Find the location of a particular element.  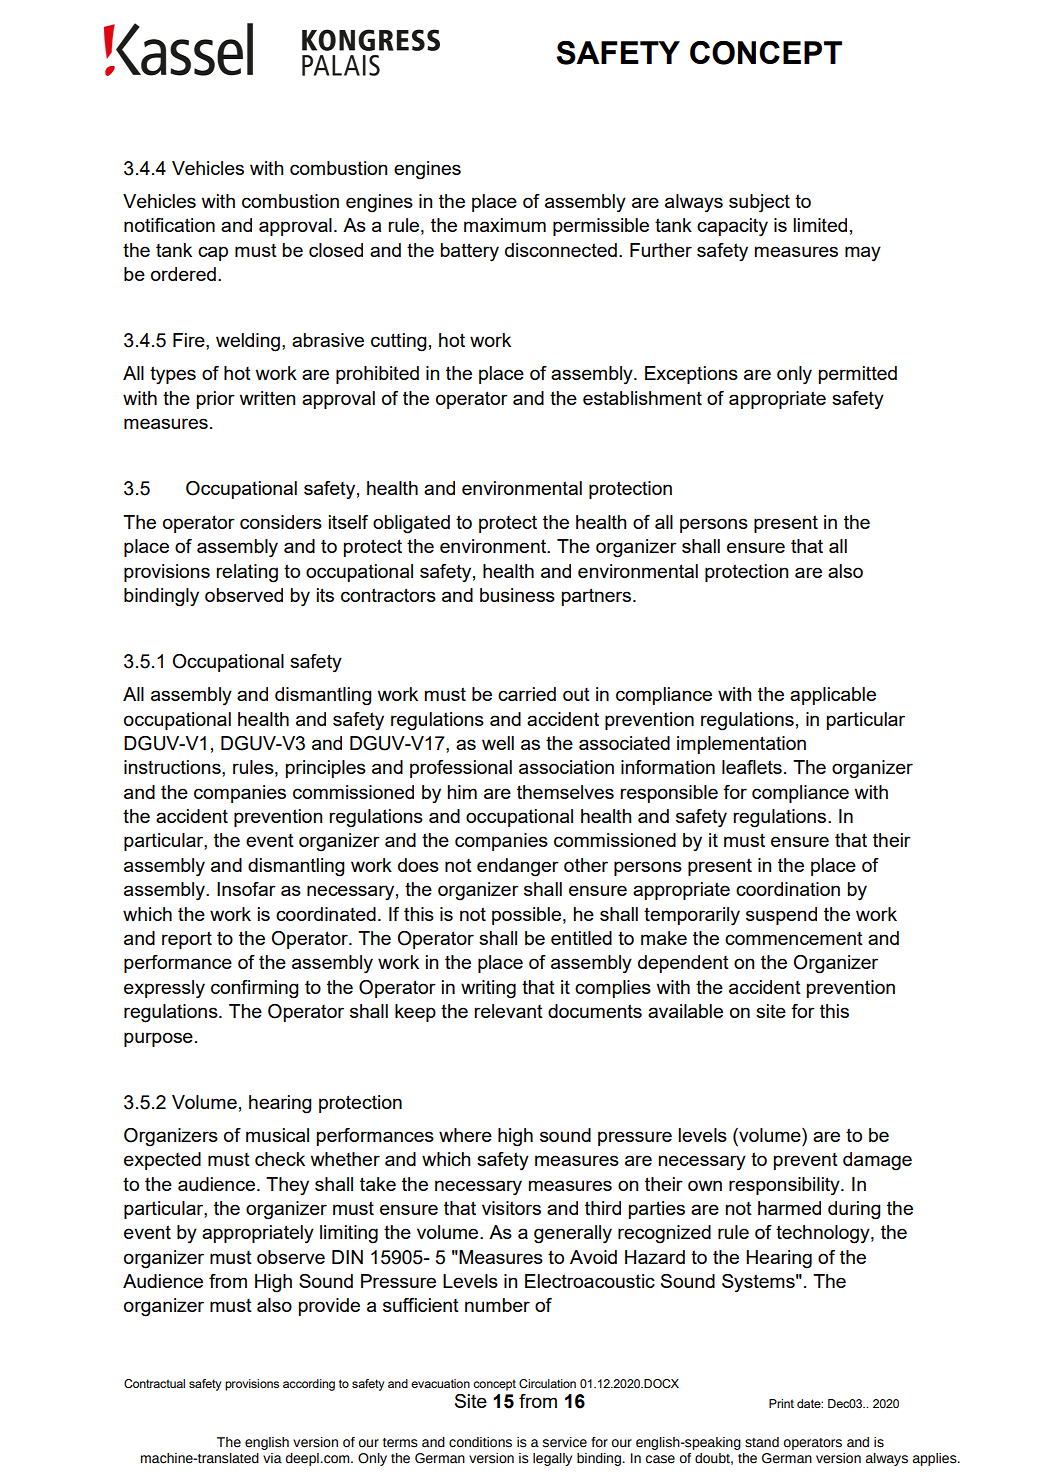

disconnected is located at coordinates (561, 250).
